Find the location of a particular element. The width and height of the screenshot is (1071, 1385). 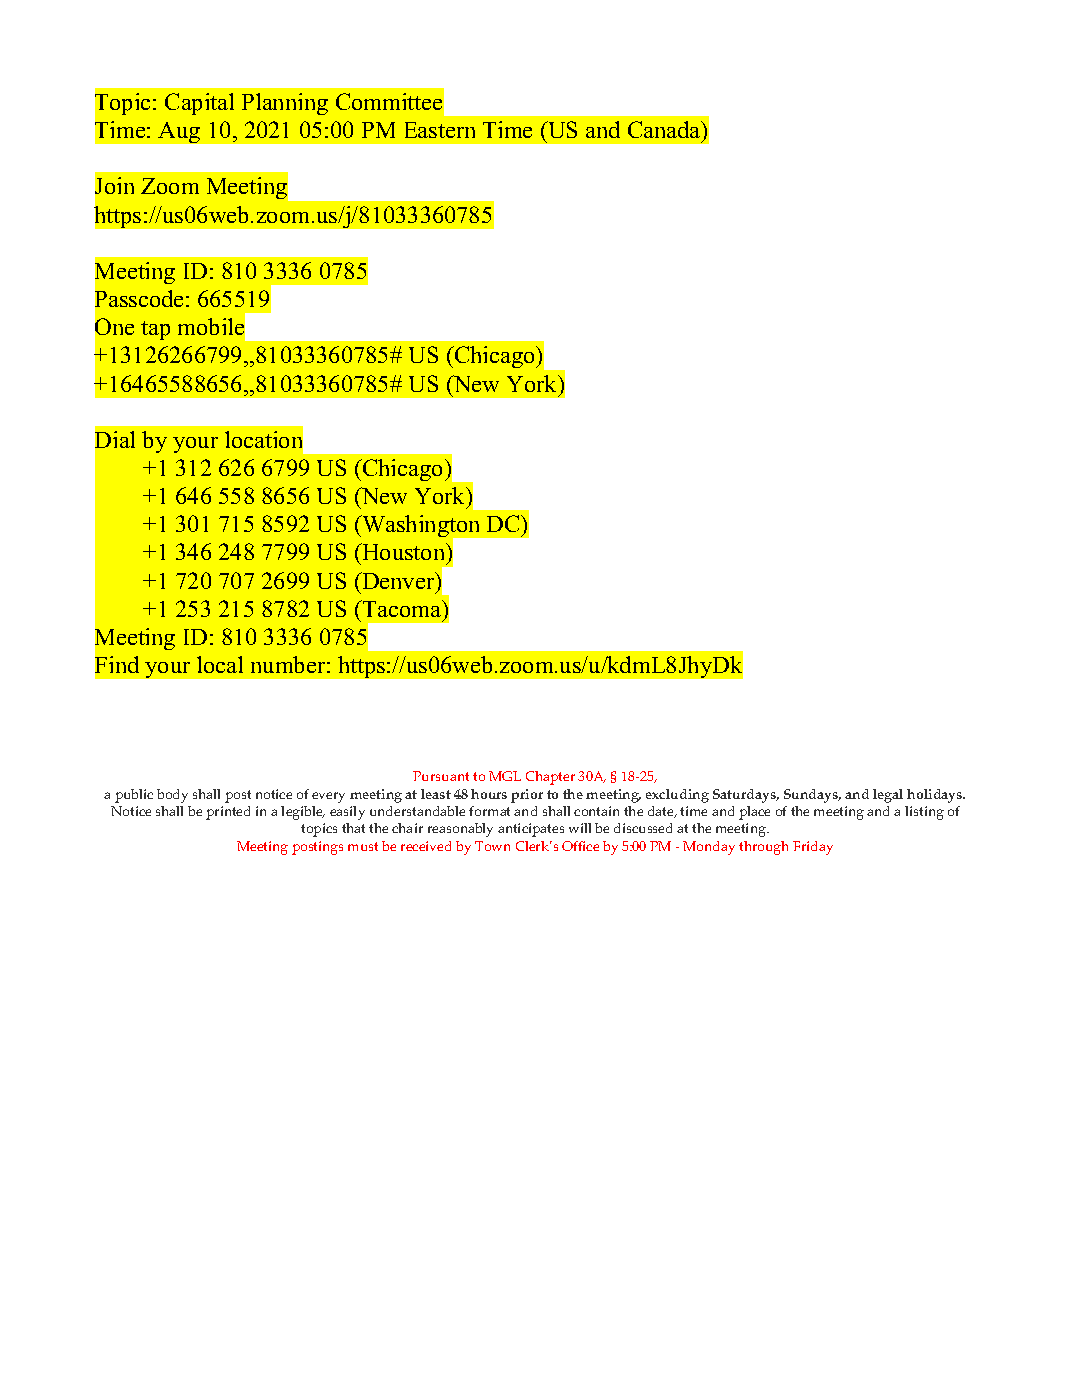

Aug is located at coordinates (179, 132).
